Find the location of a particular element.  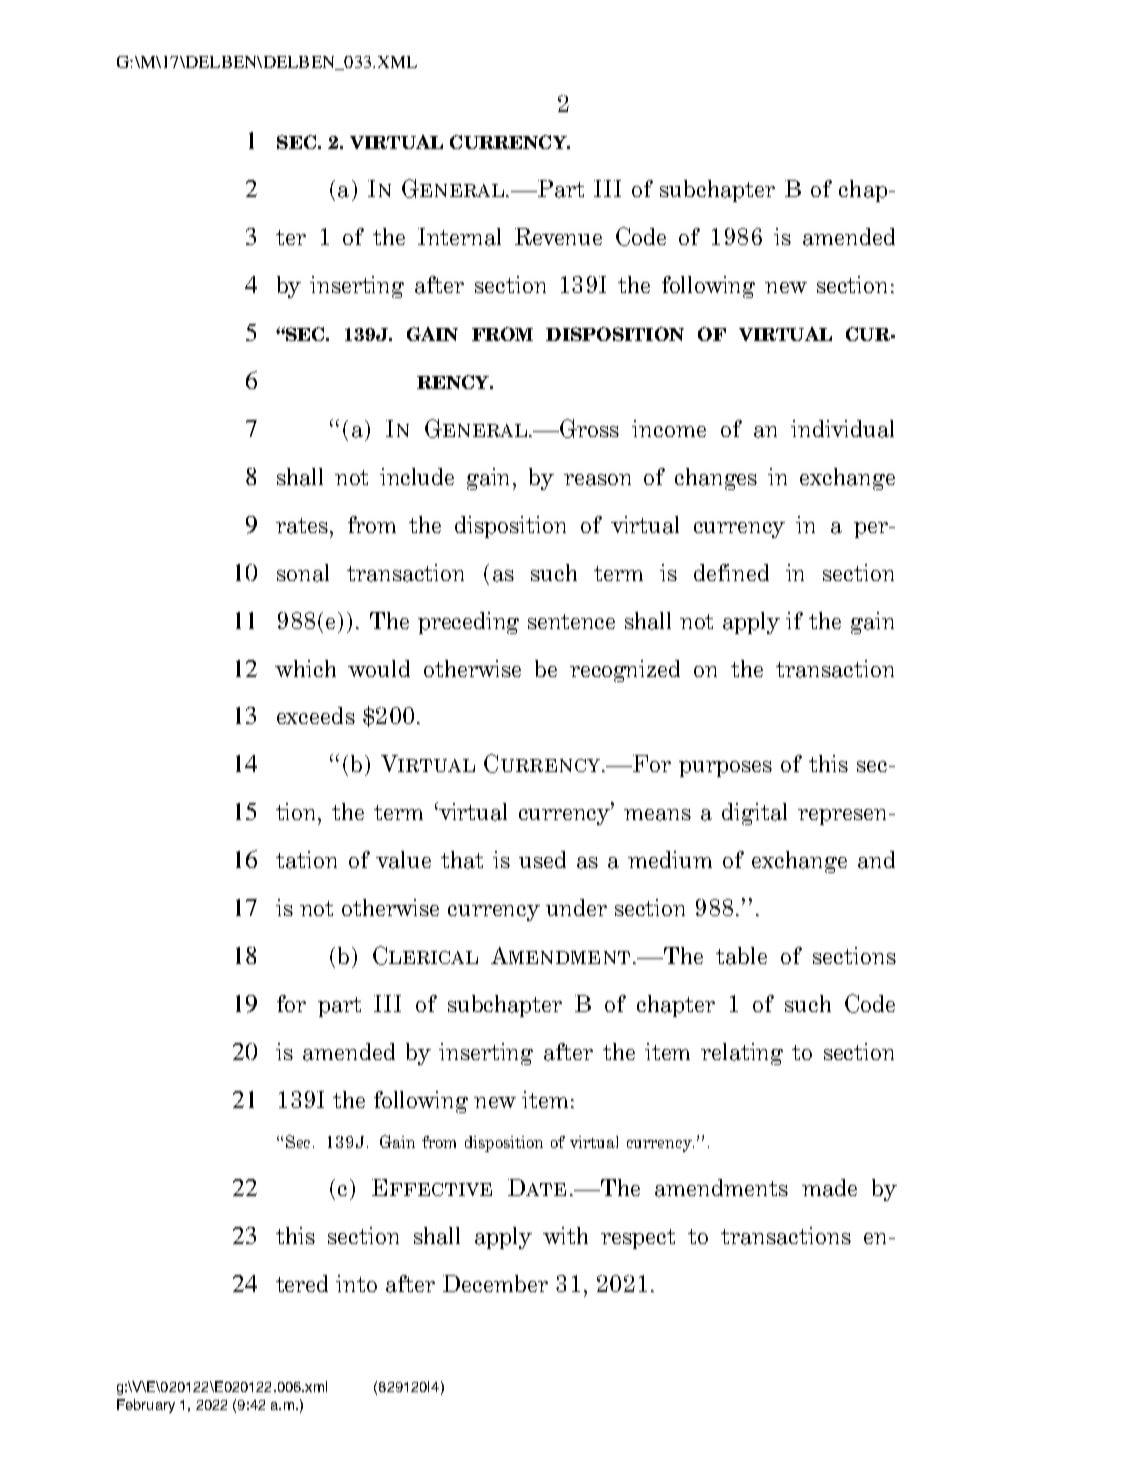

relating is located at coordinates (742, 1054).
